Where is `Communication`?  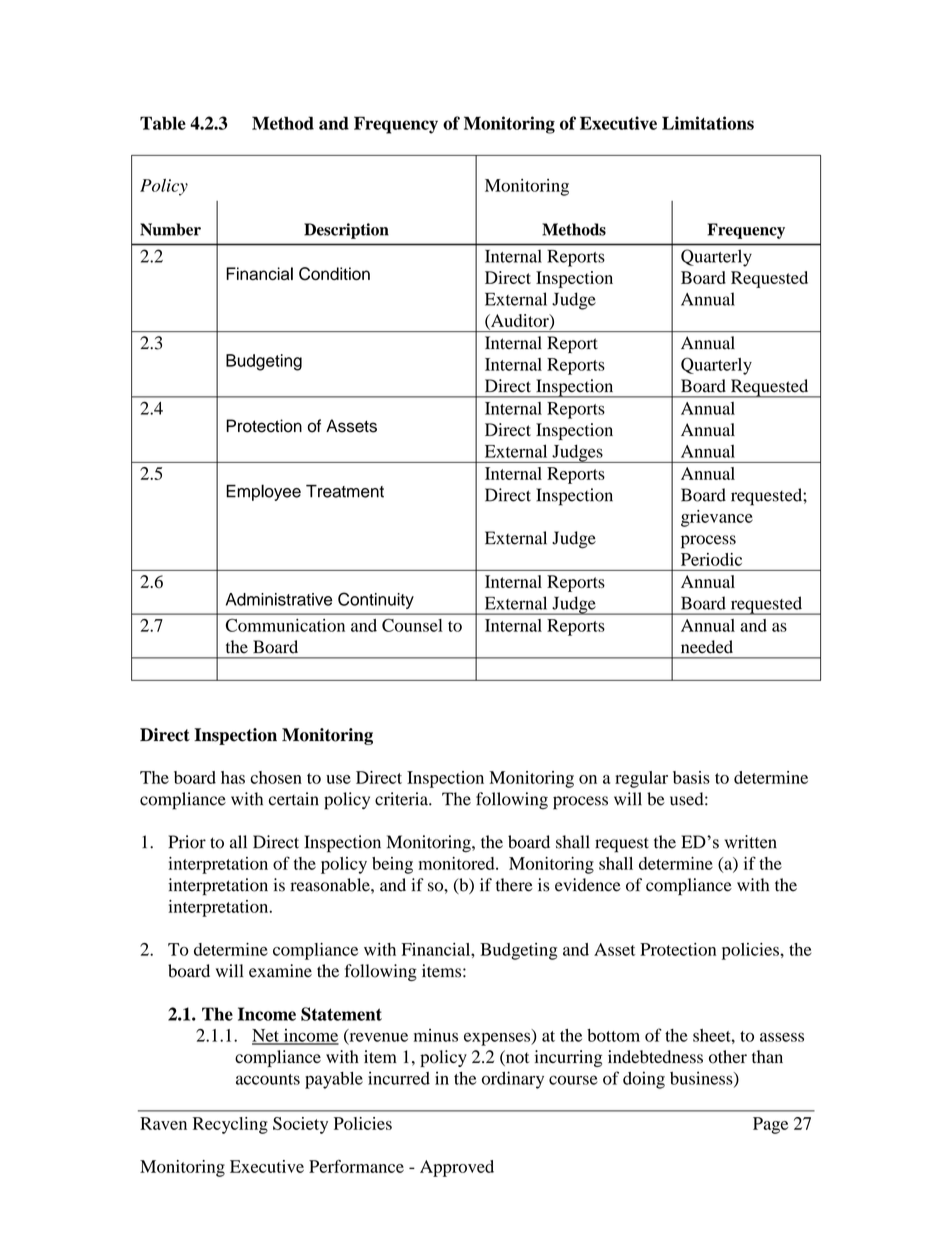
Communication is located at coordinates (285, 625).
